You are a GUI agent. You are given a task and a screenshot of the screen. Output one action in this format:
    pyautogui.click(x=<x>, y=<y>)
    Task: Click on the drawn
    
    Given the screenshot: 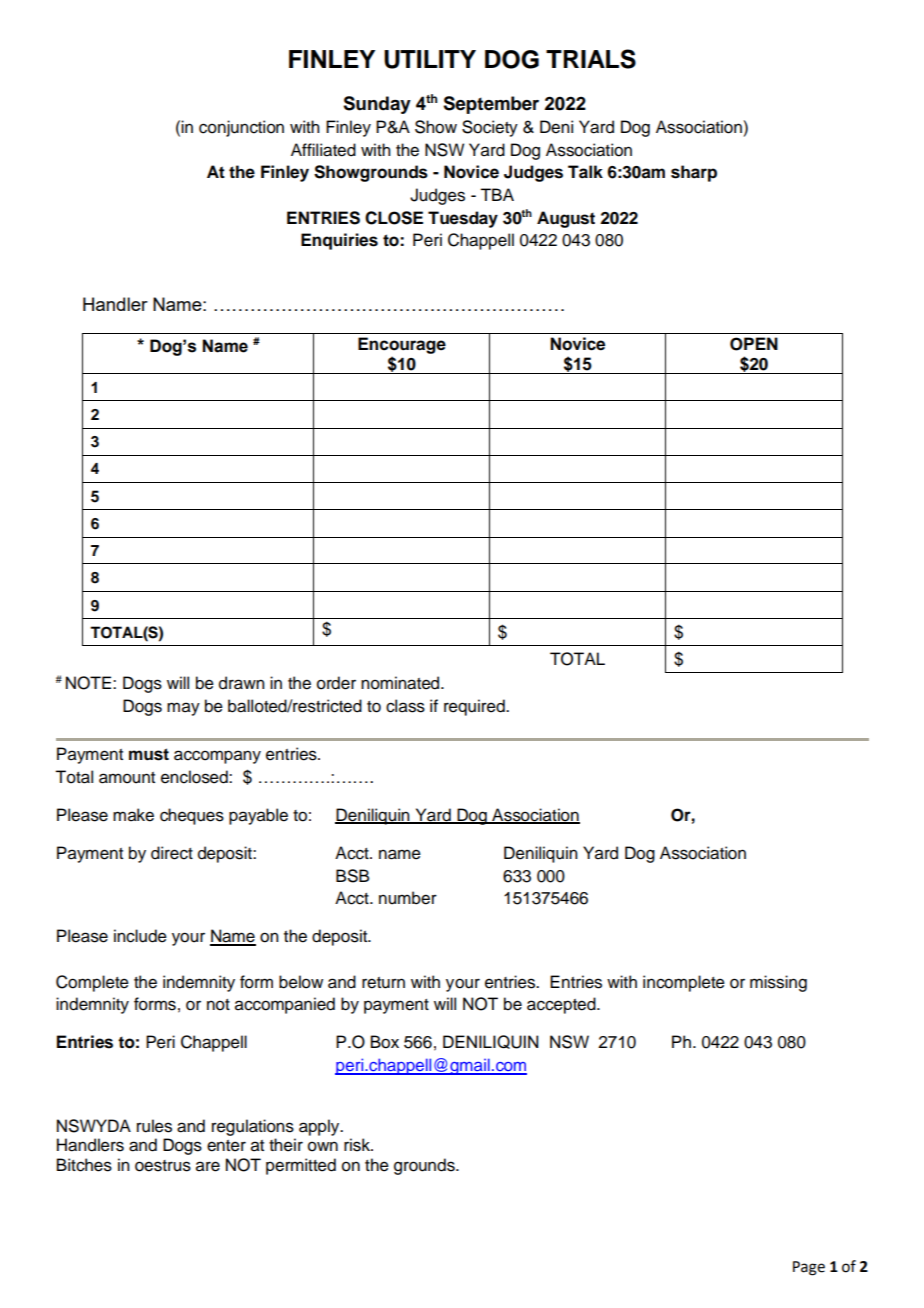 What is the action you would take?
    pyautogui.click(x=242, y=683)
